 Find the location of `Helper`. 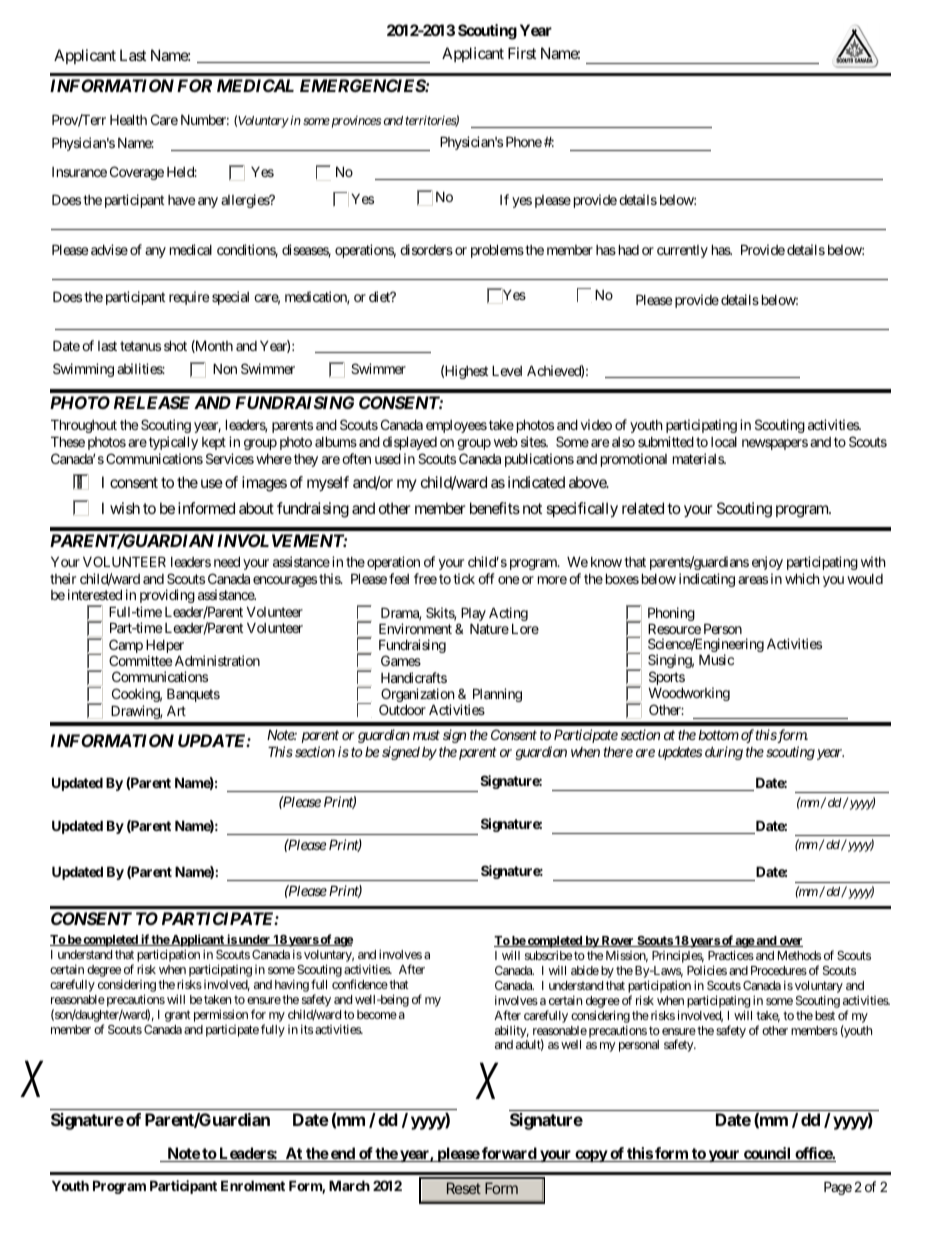

Helper is located at coordinates (165, 647).
